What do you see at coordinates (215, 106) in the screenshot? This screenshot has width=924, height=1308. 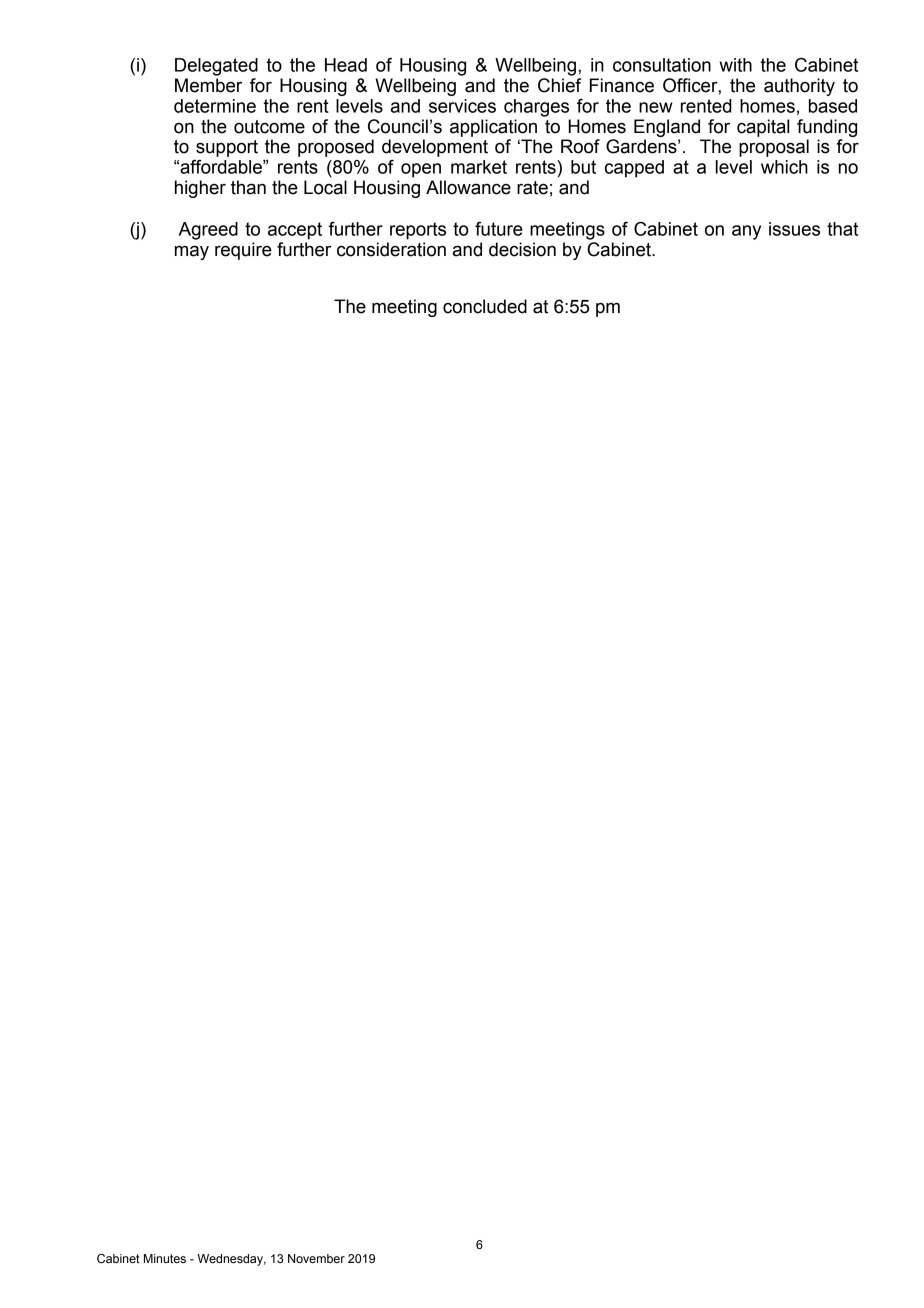 I see `determine` at bounding box center [215, 106].
